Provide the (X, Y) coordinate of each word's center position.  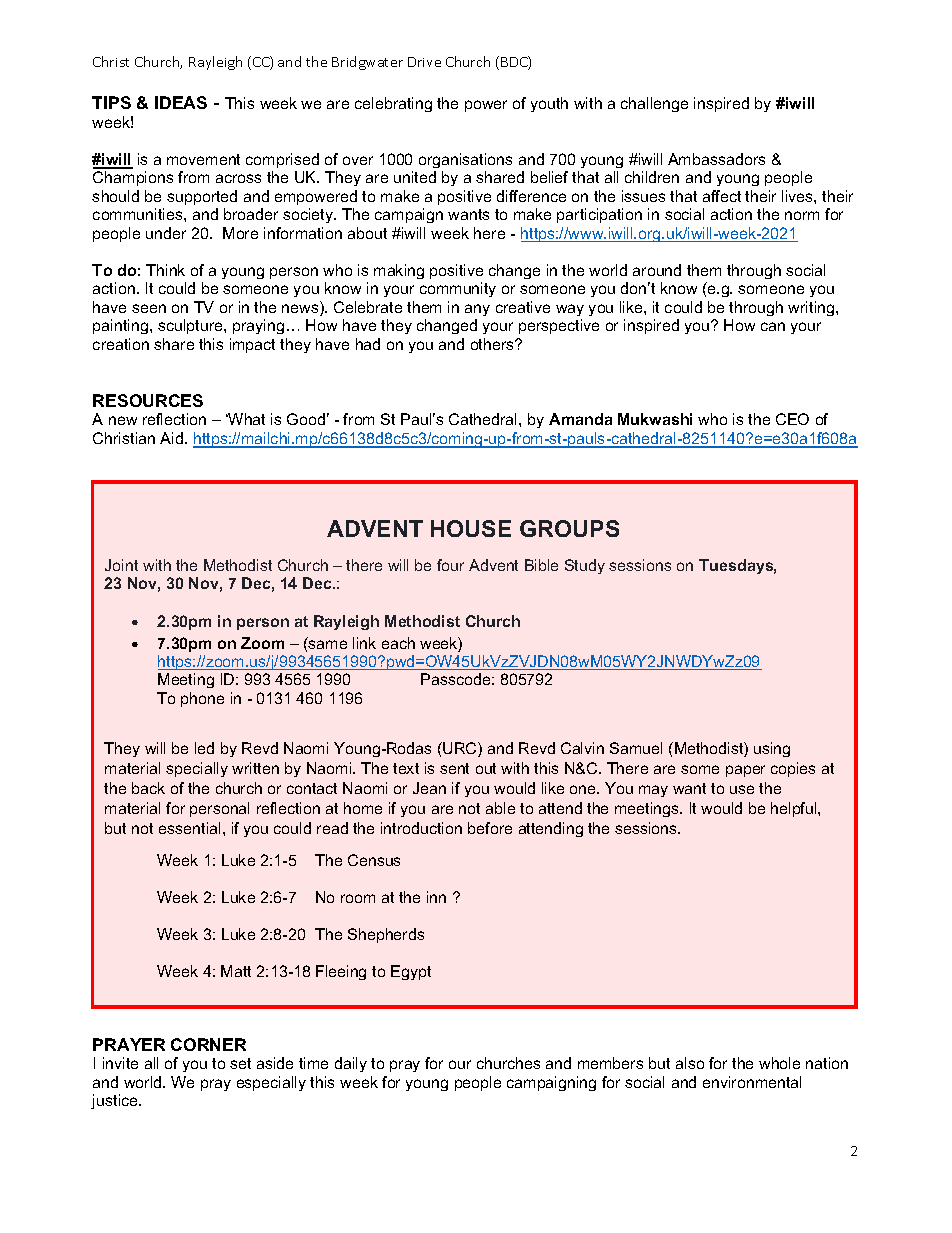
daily (351, 1064)
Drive (424, 62)
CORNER (208, 1044)
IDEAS (181, 102)
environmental (752, 1082)
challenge (654, 104)
